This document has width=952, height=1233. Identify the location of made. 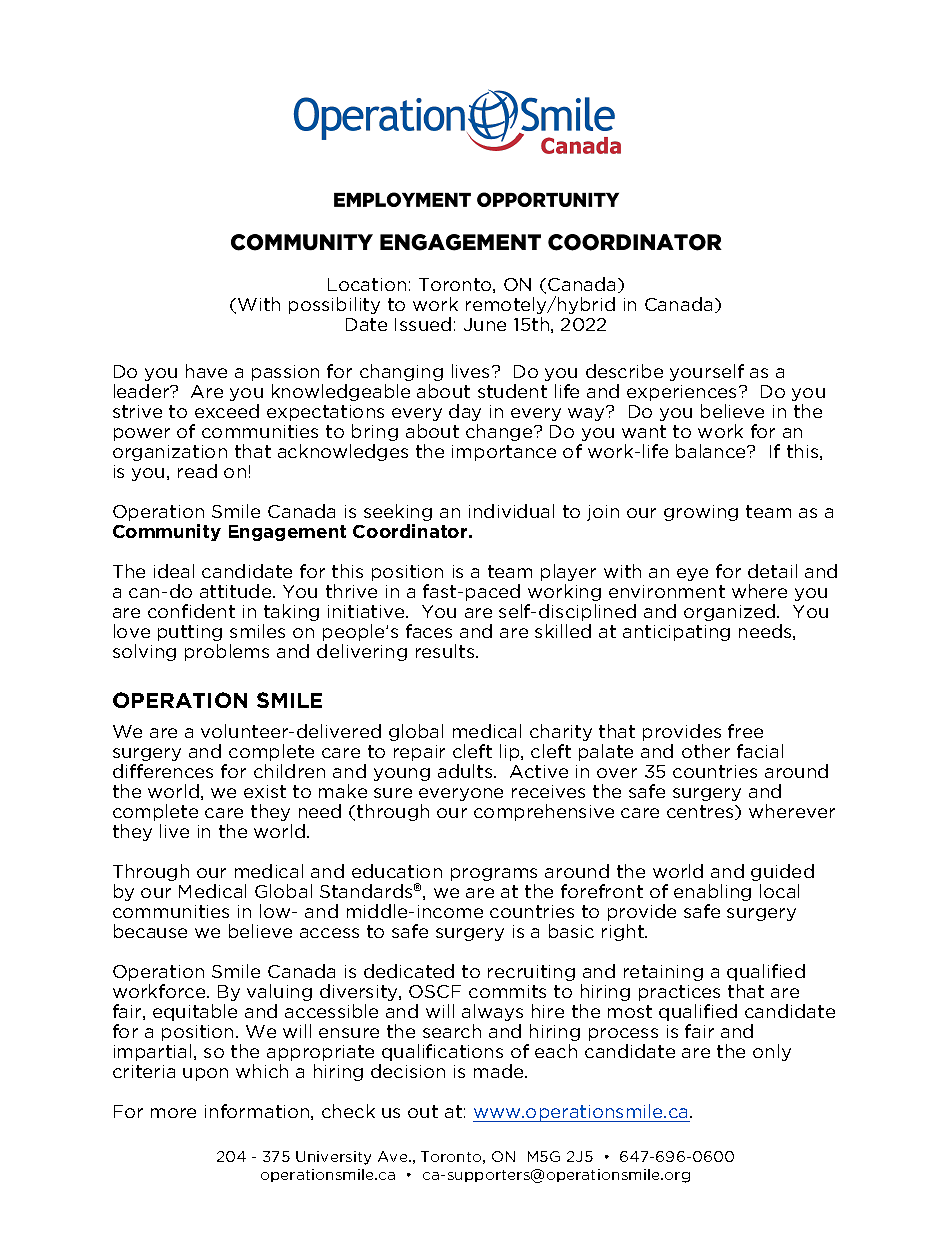
(500, 1071).
